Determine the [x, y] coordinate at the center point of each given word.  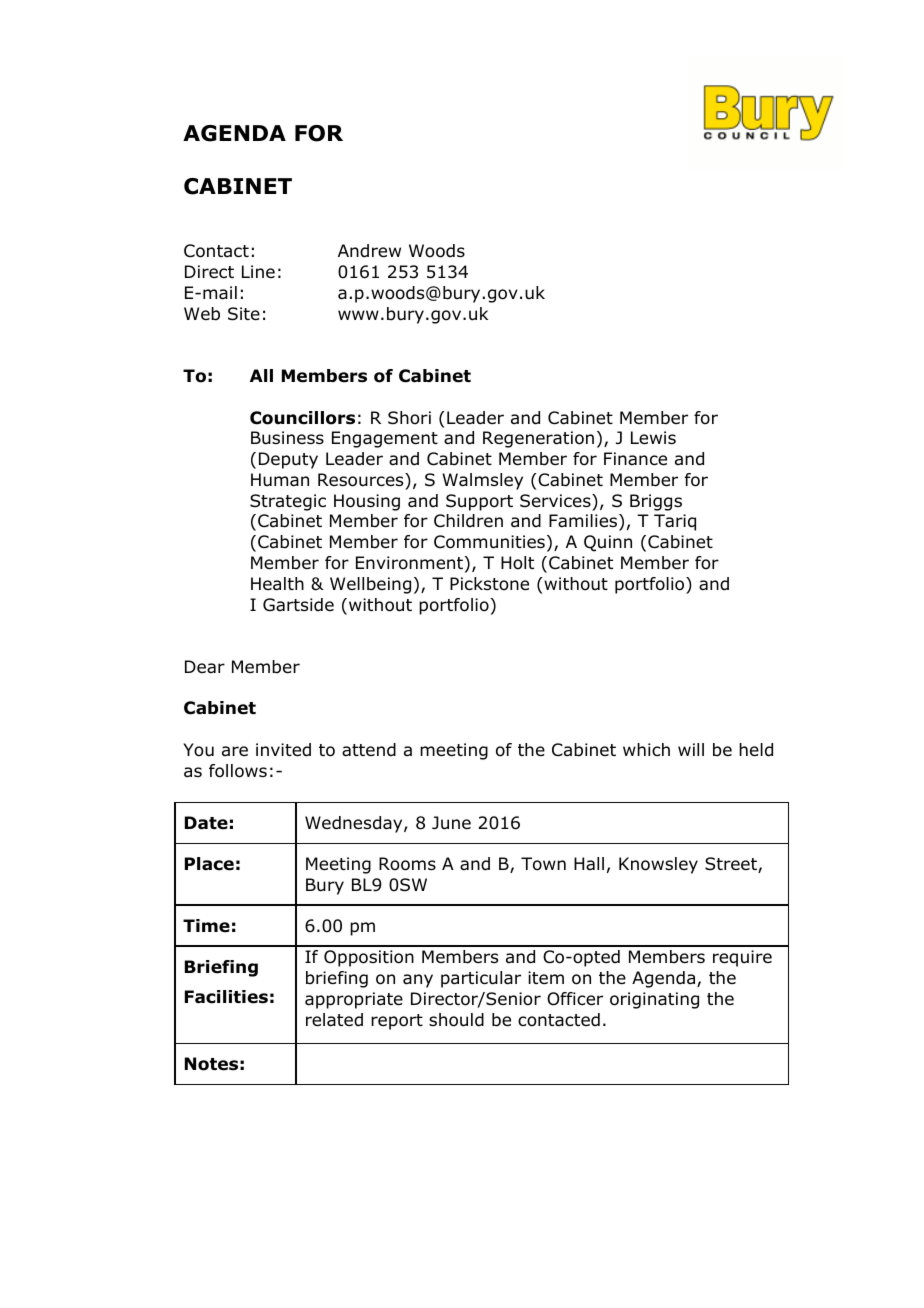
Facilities [226, 997]
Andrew [369, 251]
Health [277, 584]
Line [258, 271]
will [691, 749]
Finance [635, 459]
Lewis [653, 438]
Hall [589, 864]
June [451, 823]
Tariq [675, 522]
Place [209, 864]
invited [283, 750]
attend [369, 750]
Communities [489, 542]
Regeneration [538, 439]
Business [287, 438]
